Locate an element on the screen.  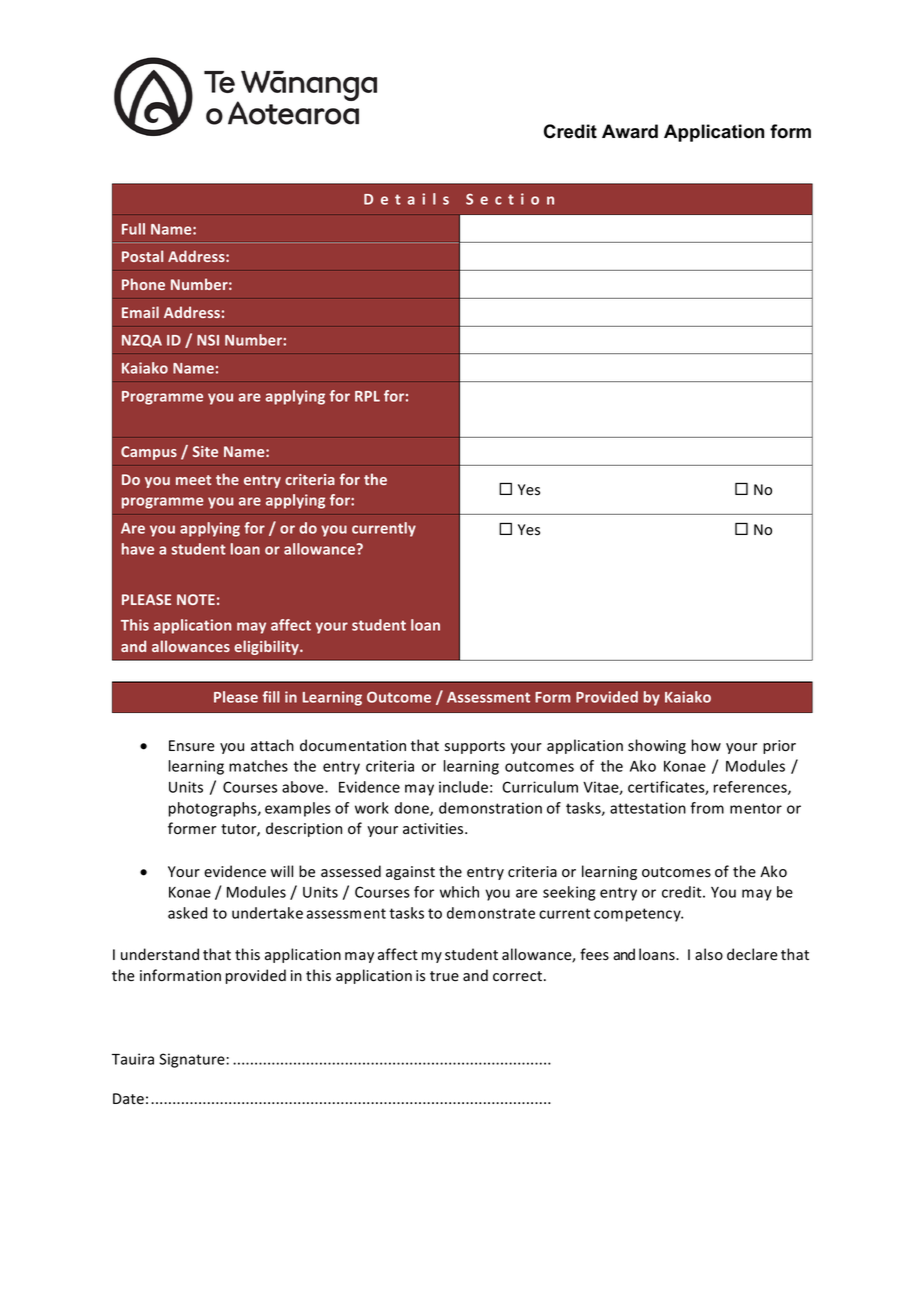
from is located at coordinates (707, 808).
